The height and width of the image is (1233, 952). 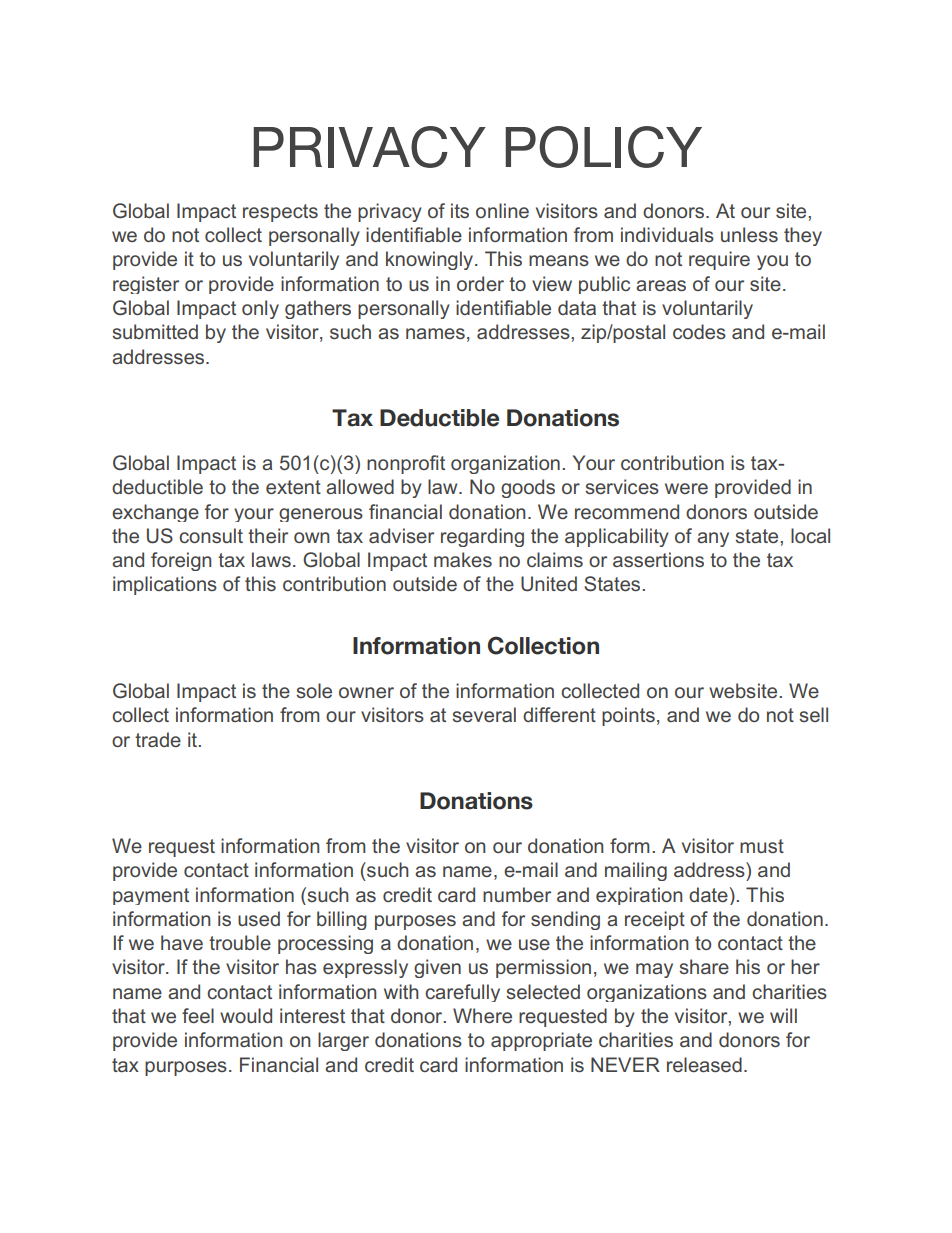 I want to click on makes, so click(x=463, y=559).
